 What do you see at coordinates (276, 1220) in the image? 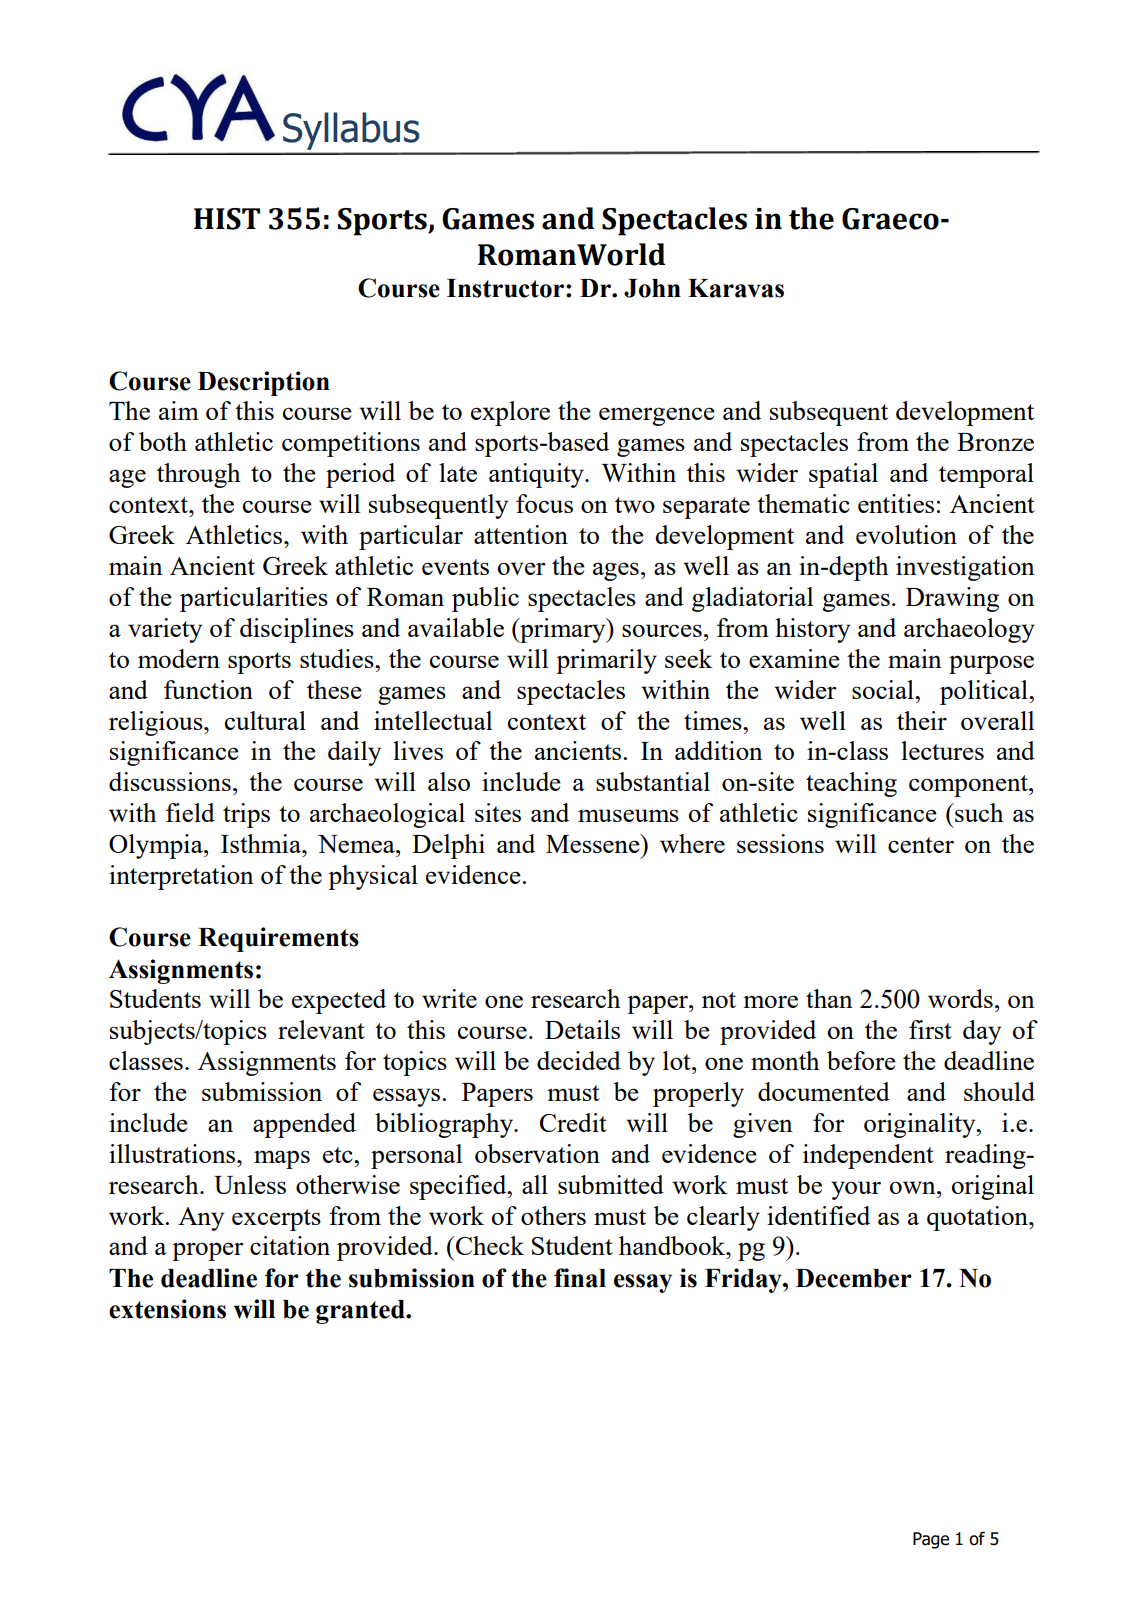
I see `excerpts` at bounding box center [276, 1220].
